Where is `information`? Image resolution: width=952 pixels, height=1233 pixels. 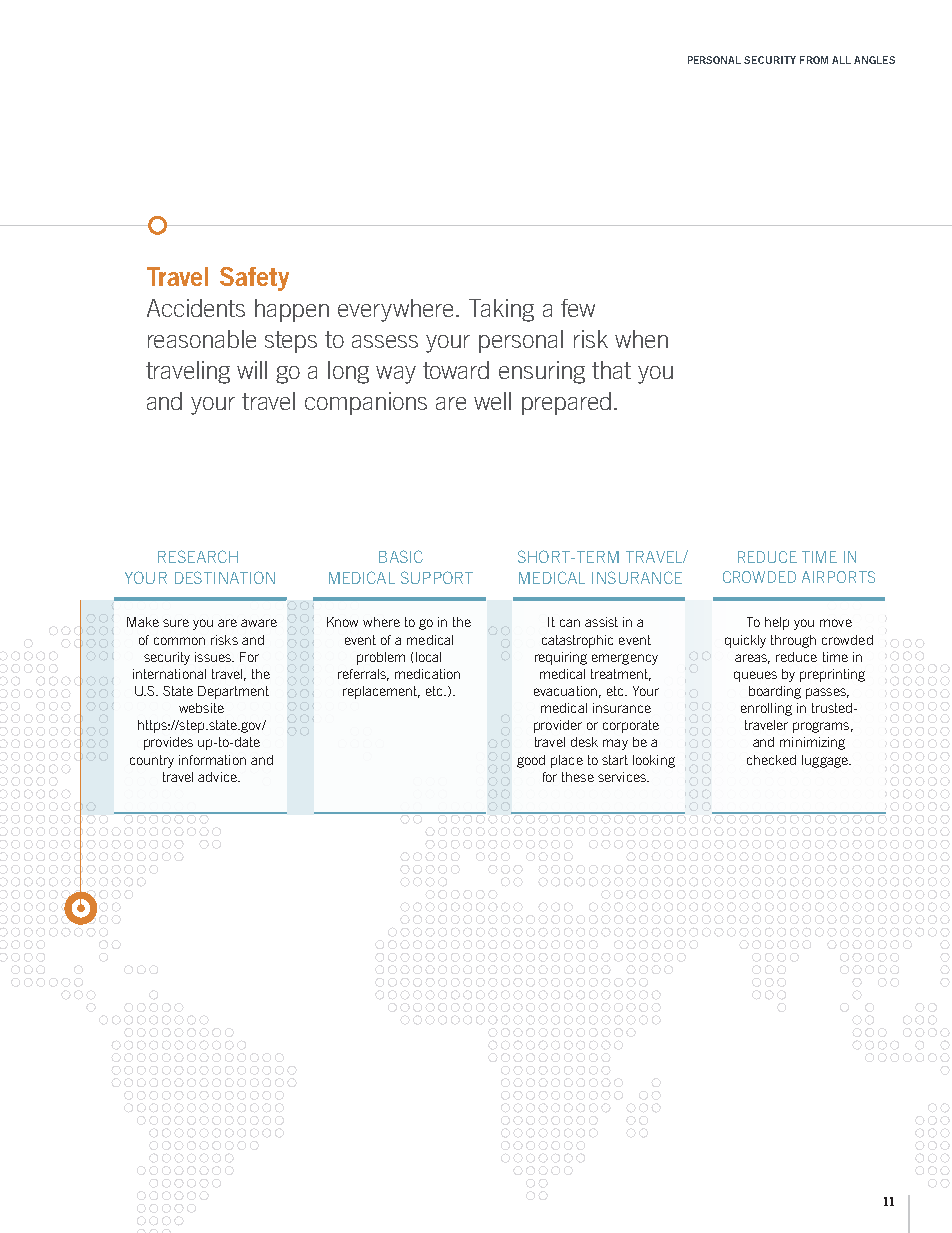 information is located at coordinates (212, 760).
